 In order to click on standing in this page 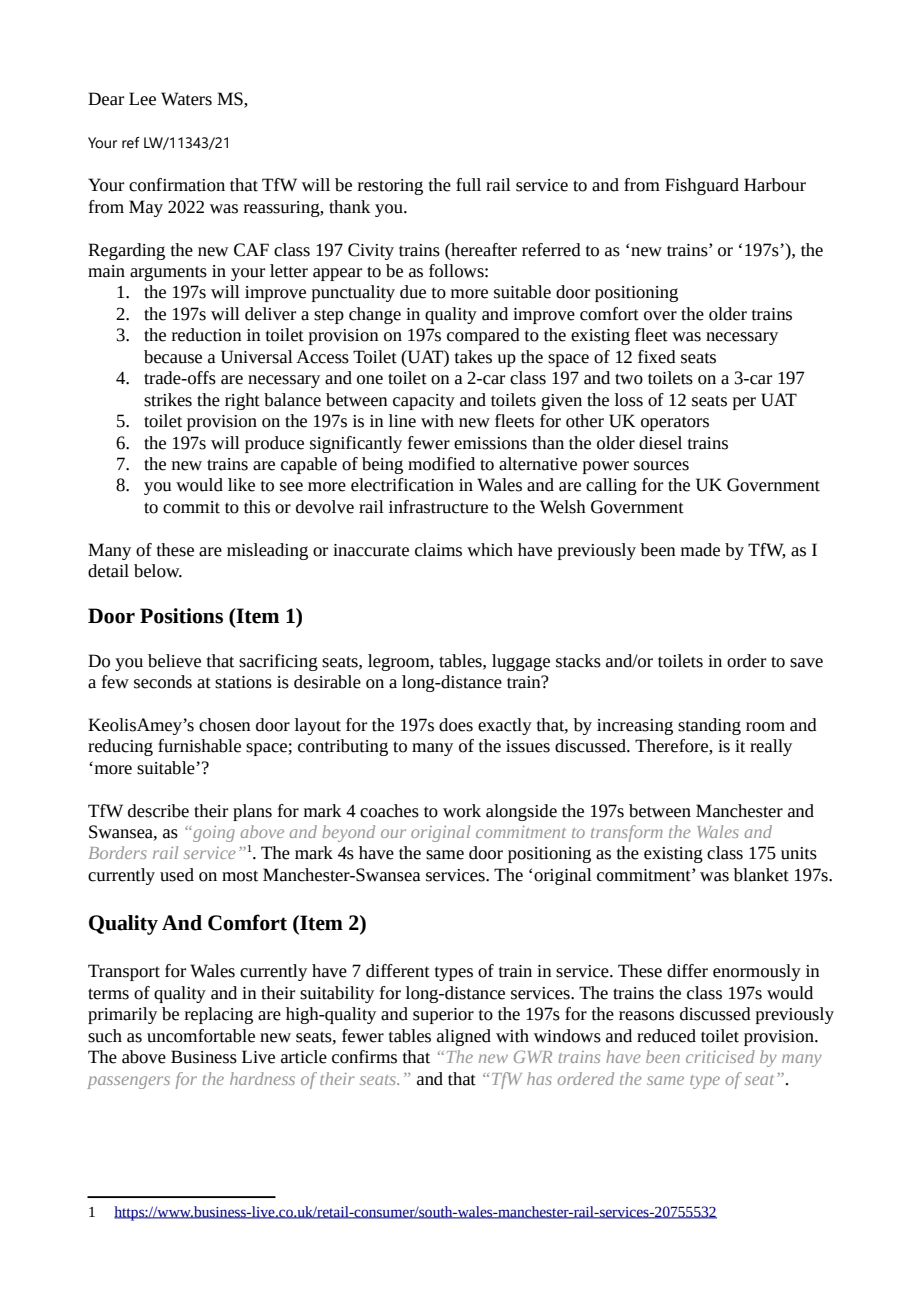, I will do `click(709, 726)`.
